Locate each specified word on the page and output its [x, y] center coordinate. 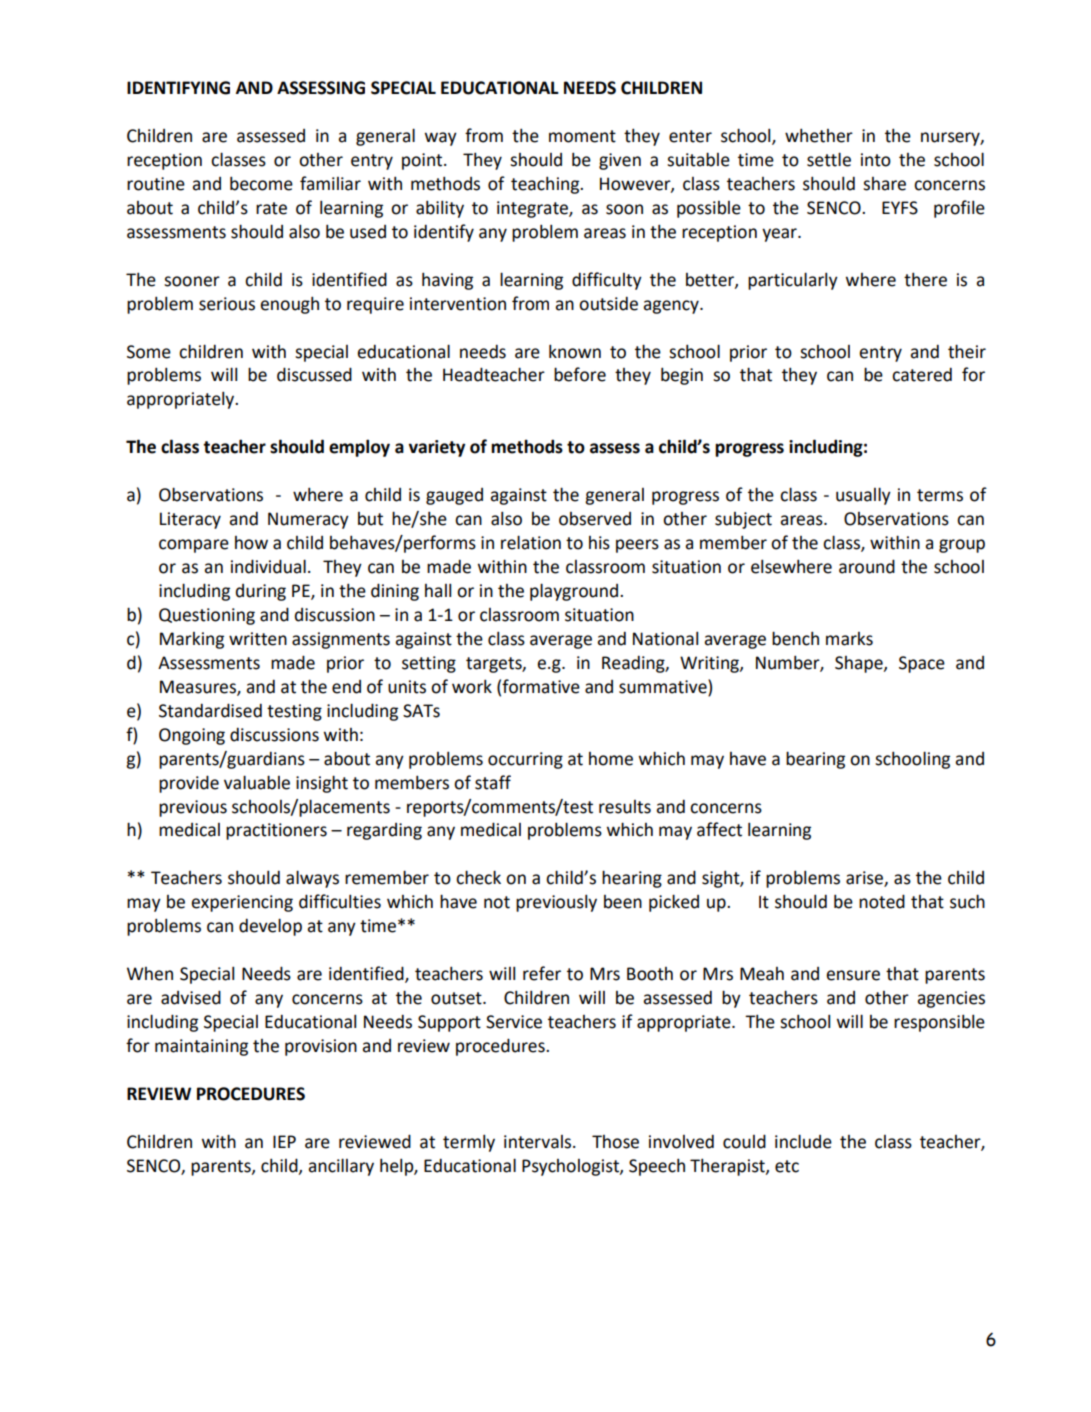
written [258, 639]
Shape [860, 664]
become [261, 183]
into [876, 160]
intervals [539, 1142]
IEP [284, 1141]
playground [575, 592]
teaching [546, 185]
